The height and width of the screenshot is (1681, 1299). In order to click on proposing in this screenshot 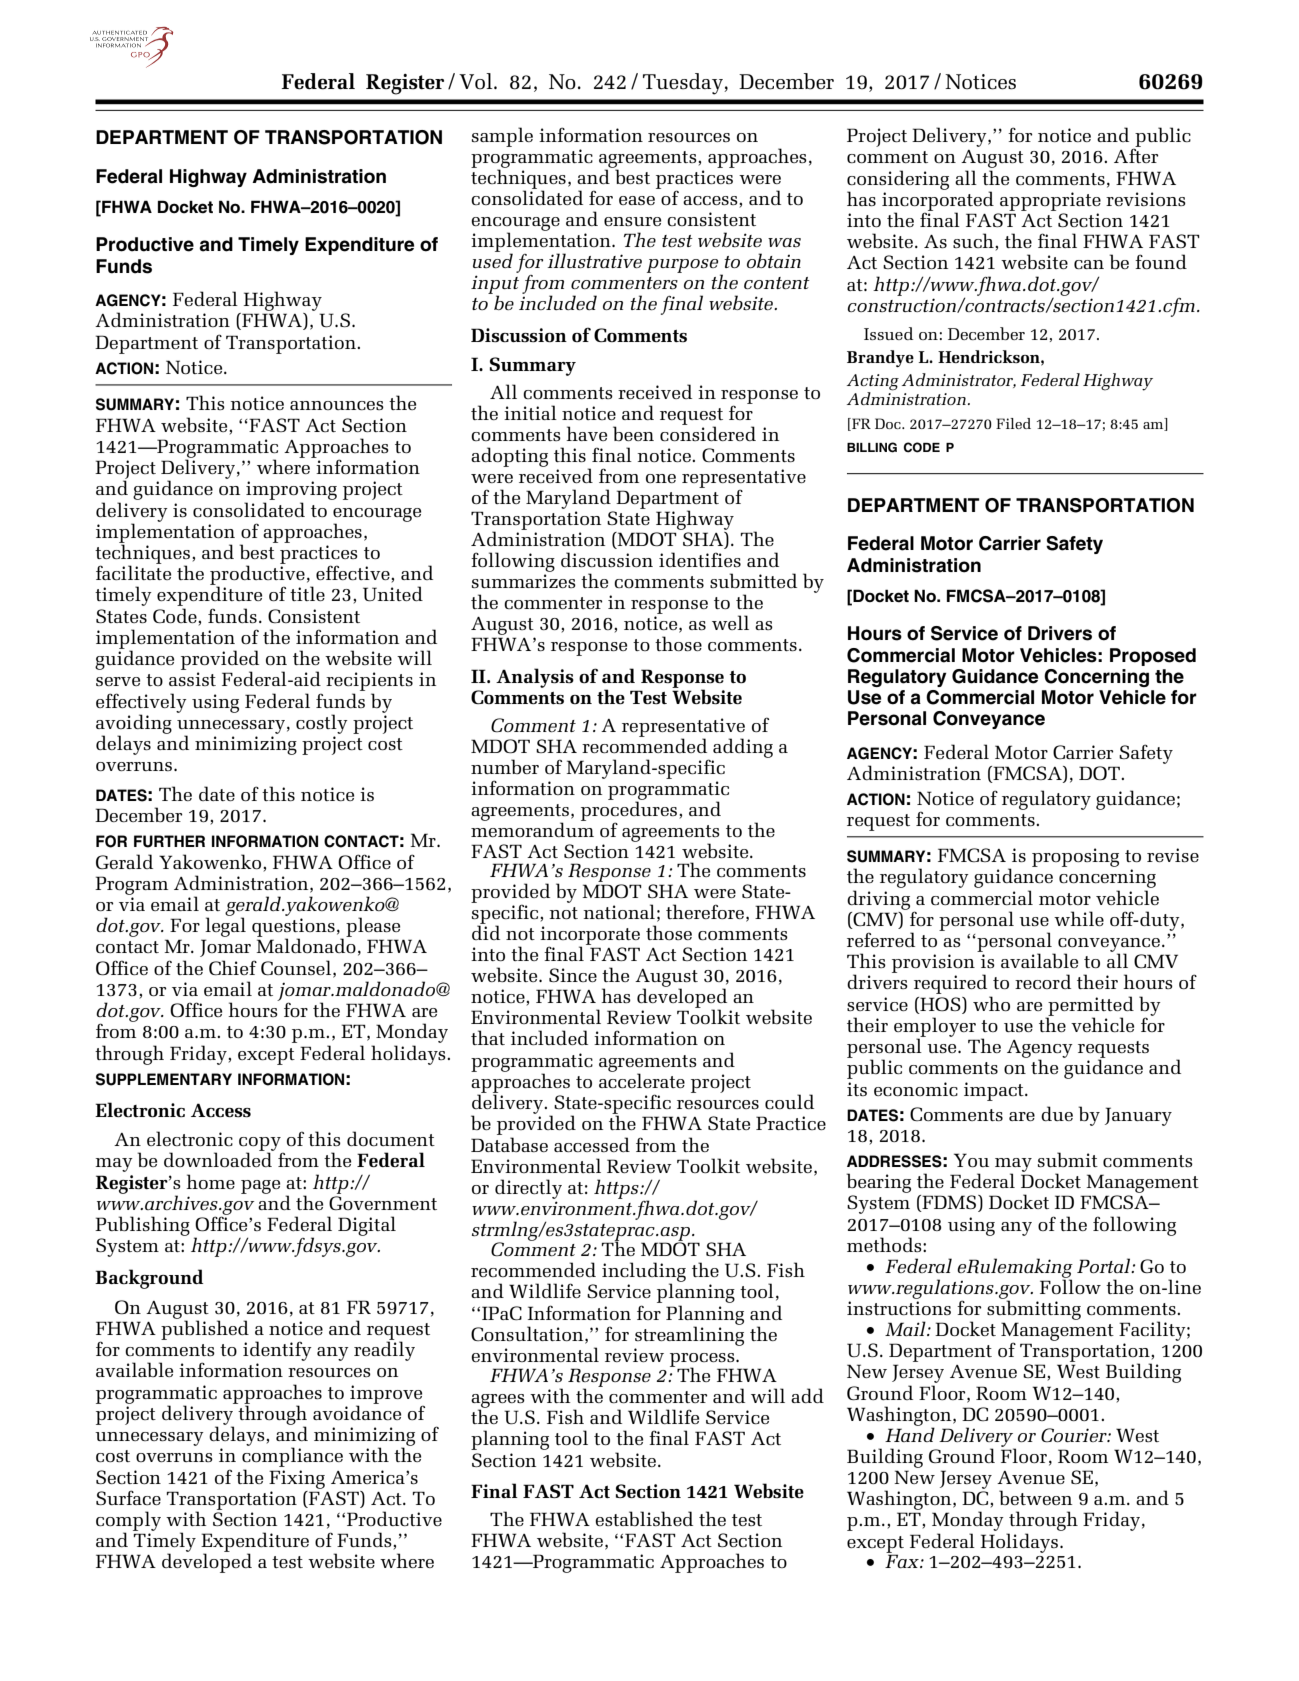, I will do `click(1075, 857)`.
